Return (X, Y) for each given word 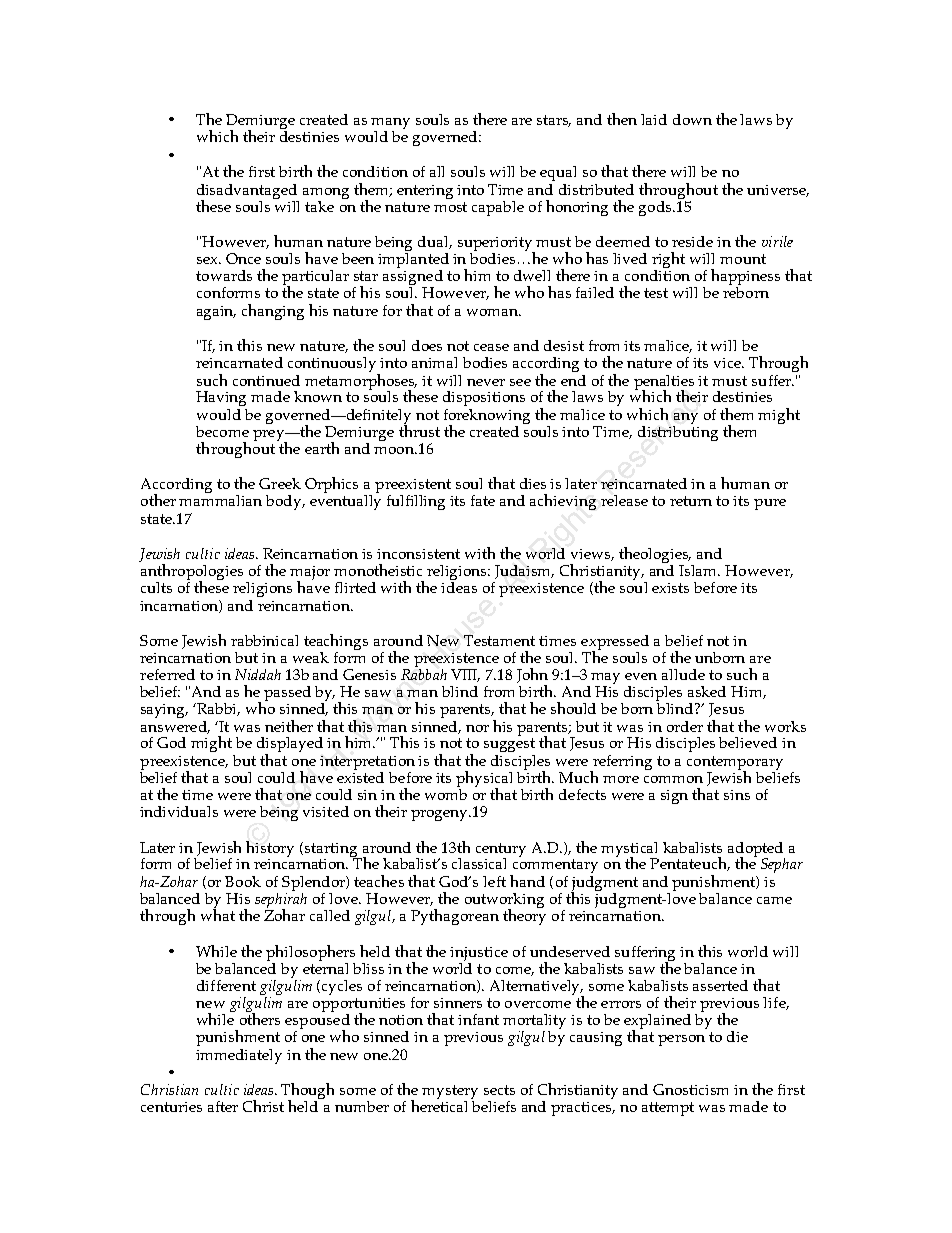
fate (483, 500)
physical (484, 780)
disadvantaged (247, 192)
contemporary (735, 764)
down (692, 119)
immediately (239, 1056)
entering (425, 192)
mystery (450, 1092)
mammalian (220, 500)
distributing (678, 432)
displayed (290, 746)
